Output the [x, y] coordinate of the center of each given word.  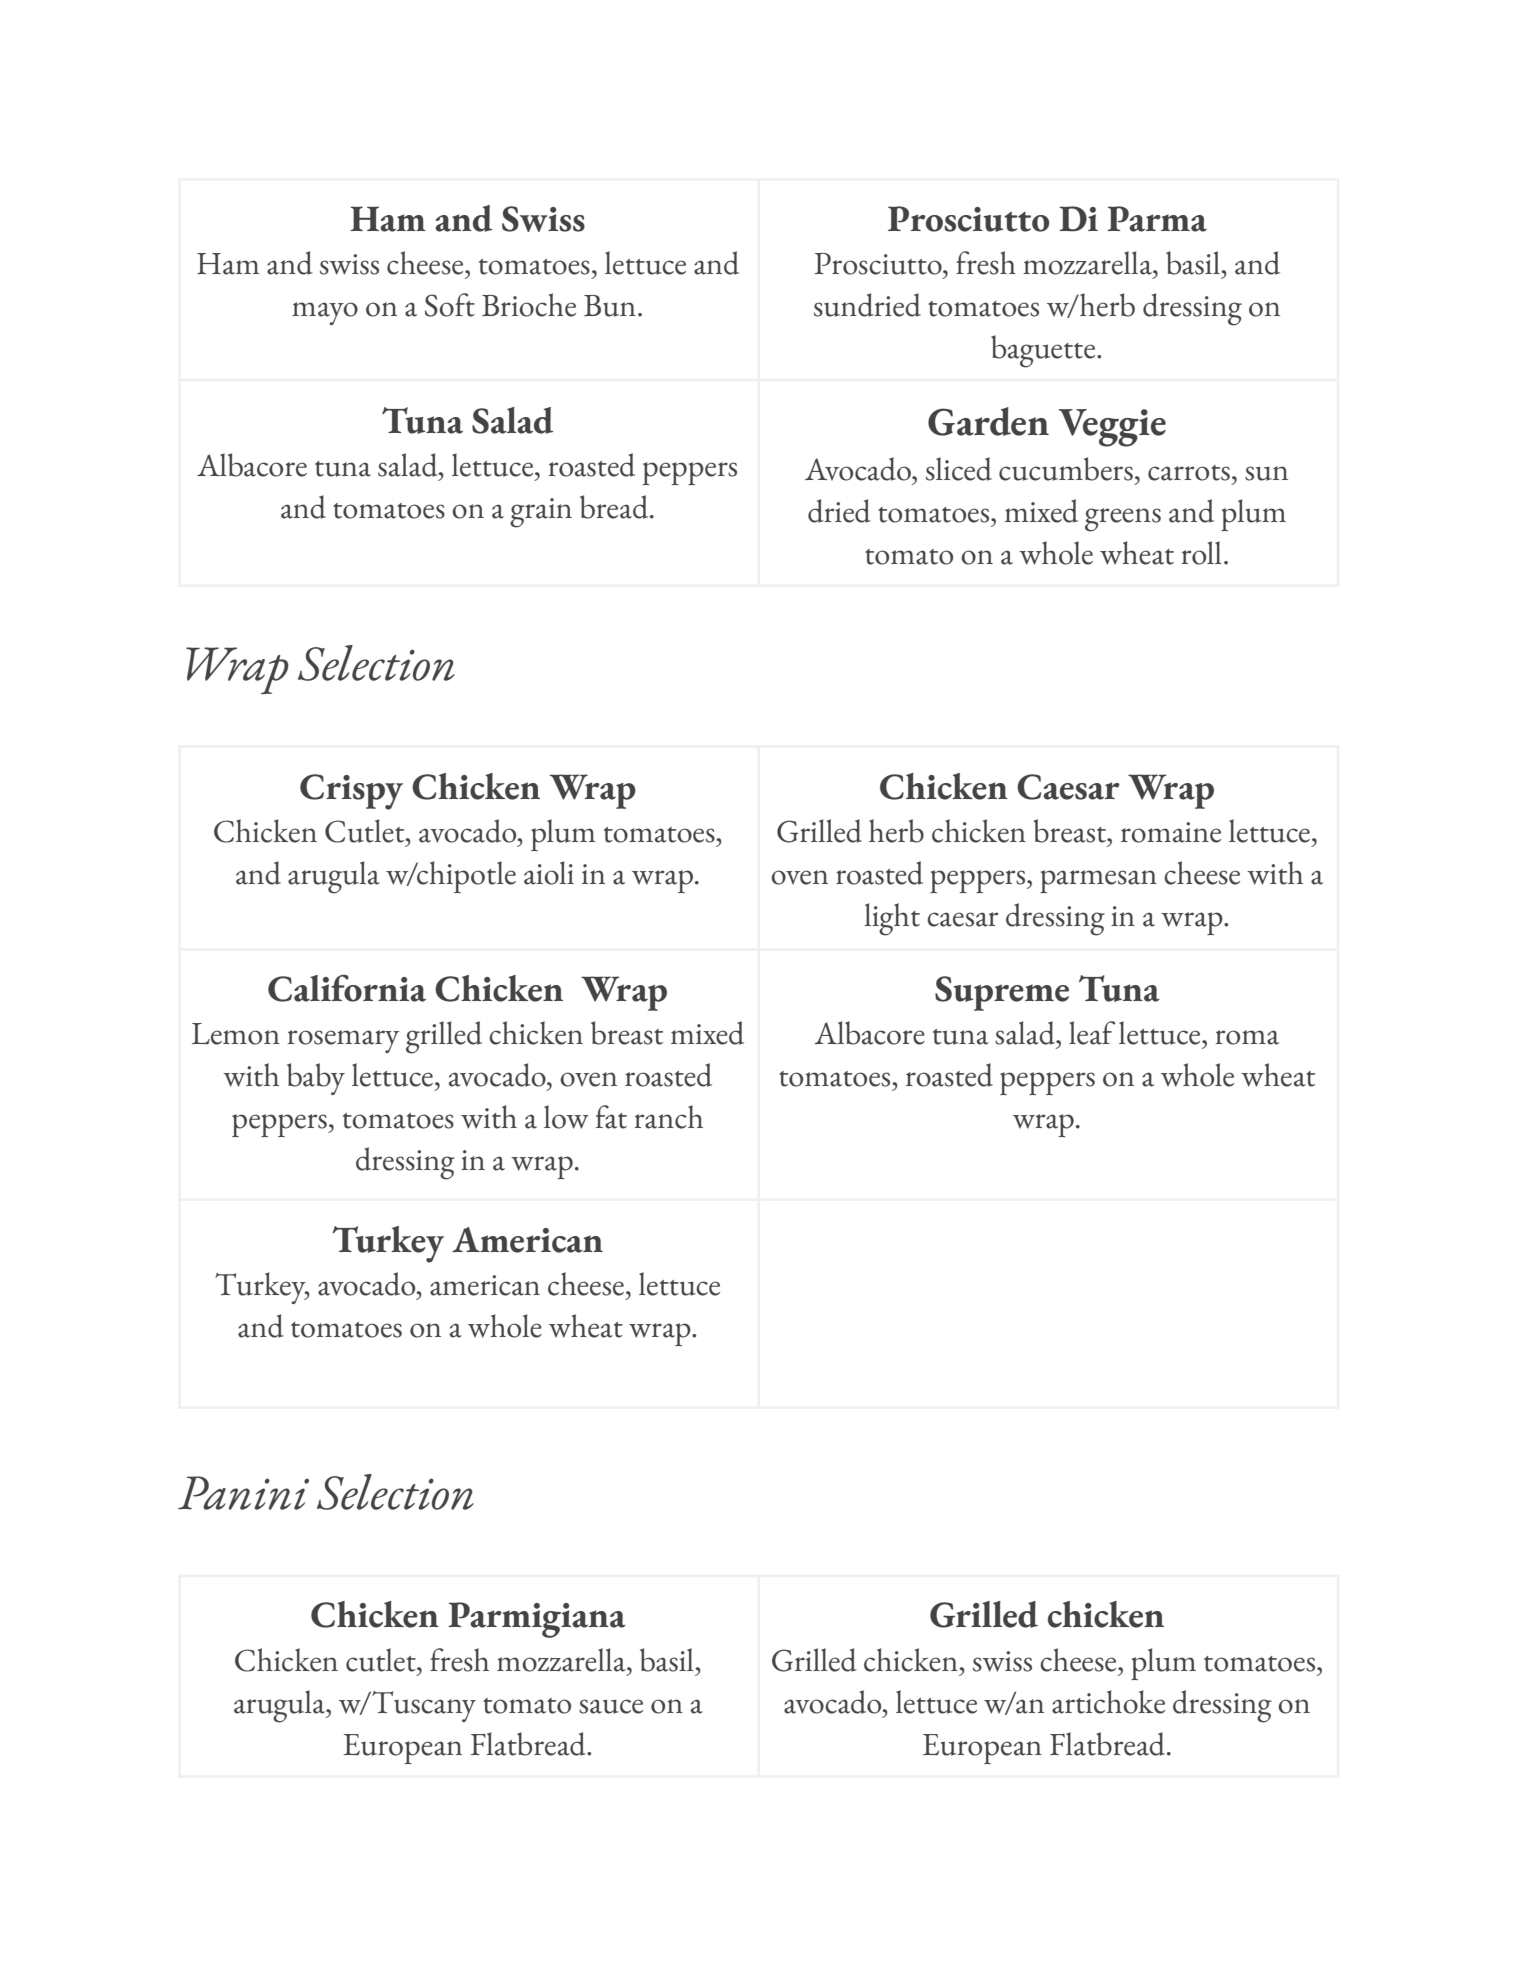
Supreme [1002, 993]
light [892, 919]
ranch [668, 1117]
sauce [611, 1706]
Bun [610, 306]
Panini [243, 1493]
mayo [325, 313]
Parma [1157, 219]
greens [1123, 520]
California [347, 988]
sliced [959, 469]
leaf [1092, 1033]
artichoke [1108, 1702]
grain [541, 513]
